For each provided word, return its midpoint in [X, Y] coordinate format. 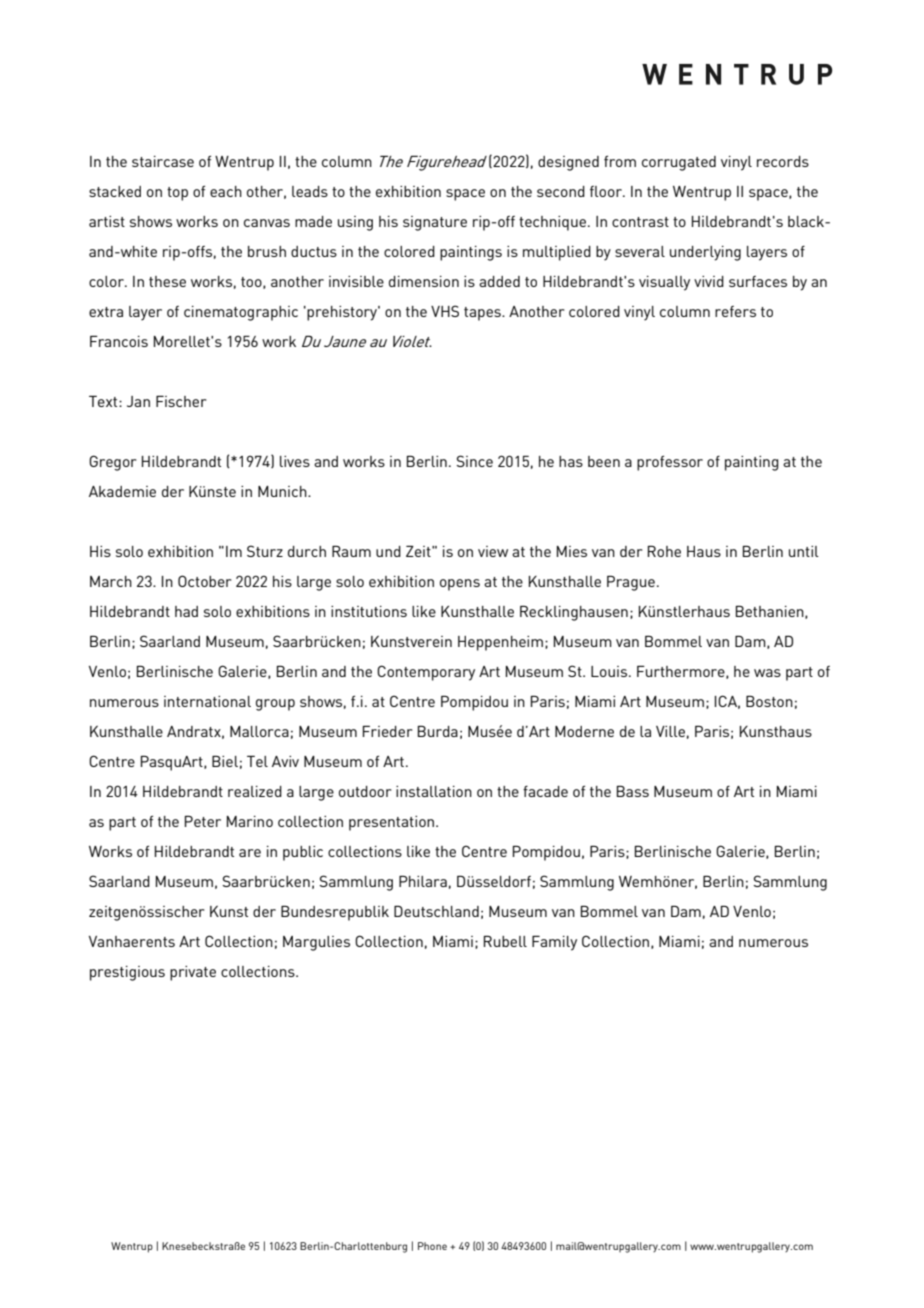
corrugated [679, 163]
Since [474, 461]
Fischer [181, 401]
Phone [432, 1246]
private [193, 973]
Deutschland [436, 911]
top [177, 194]
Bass [633, 791]
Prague [631, 583]
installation [434, 791]
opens [460, 585]
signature [435, 223]
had [186, 611]
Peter [203, 821]
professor [670, 463]
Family [554, 943]
